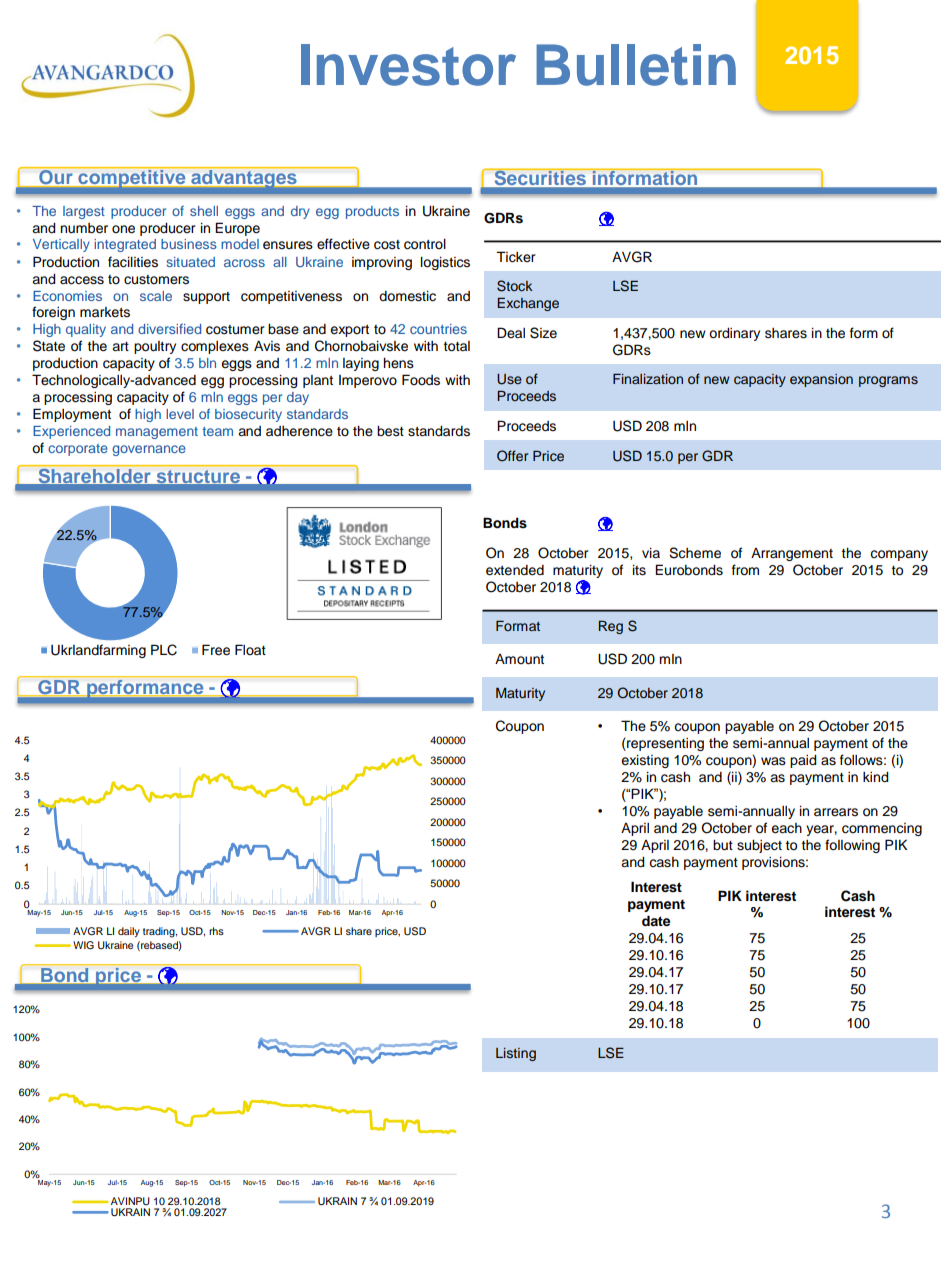 Image resolution: width=952 pixels, height=1270 pixels. I want to click on WIG, so click(83, 945).
